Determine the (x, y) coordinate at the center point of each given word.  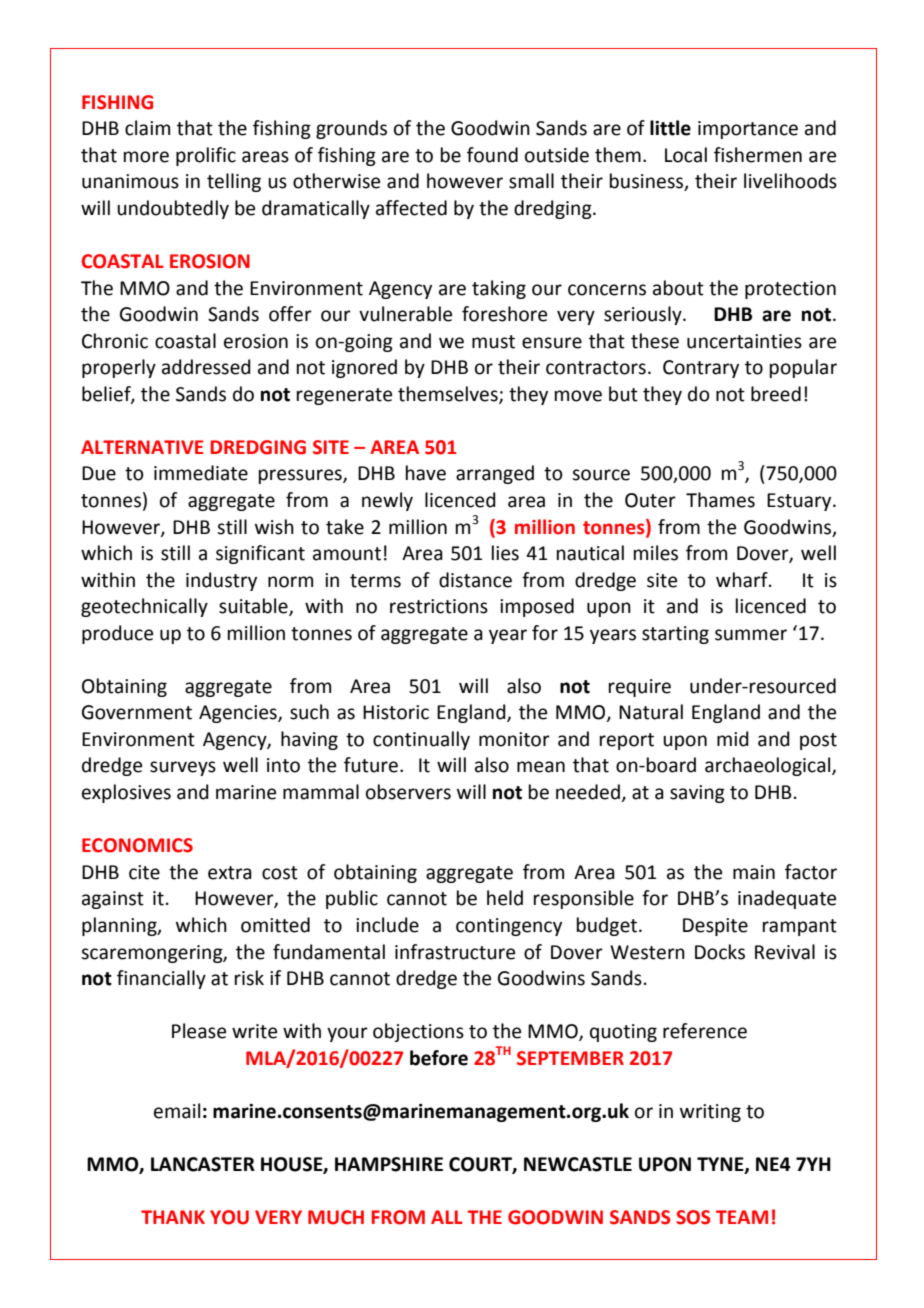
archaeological (769, 766)
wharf (743, 580)
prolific (206, 156)
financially (161, 979)
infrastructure (455, 952)
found (492, 155)
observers (408, 792)
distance (475, 580)
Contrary (701, 369)
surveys (183, 768)
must (493, 342)
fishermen (758, 155)
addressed (206, 367)
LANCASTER (203, 1164)
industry (221, 581)
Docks (720, 952)
